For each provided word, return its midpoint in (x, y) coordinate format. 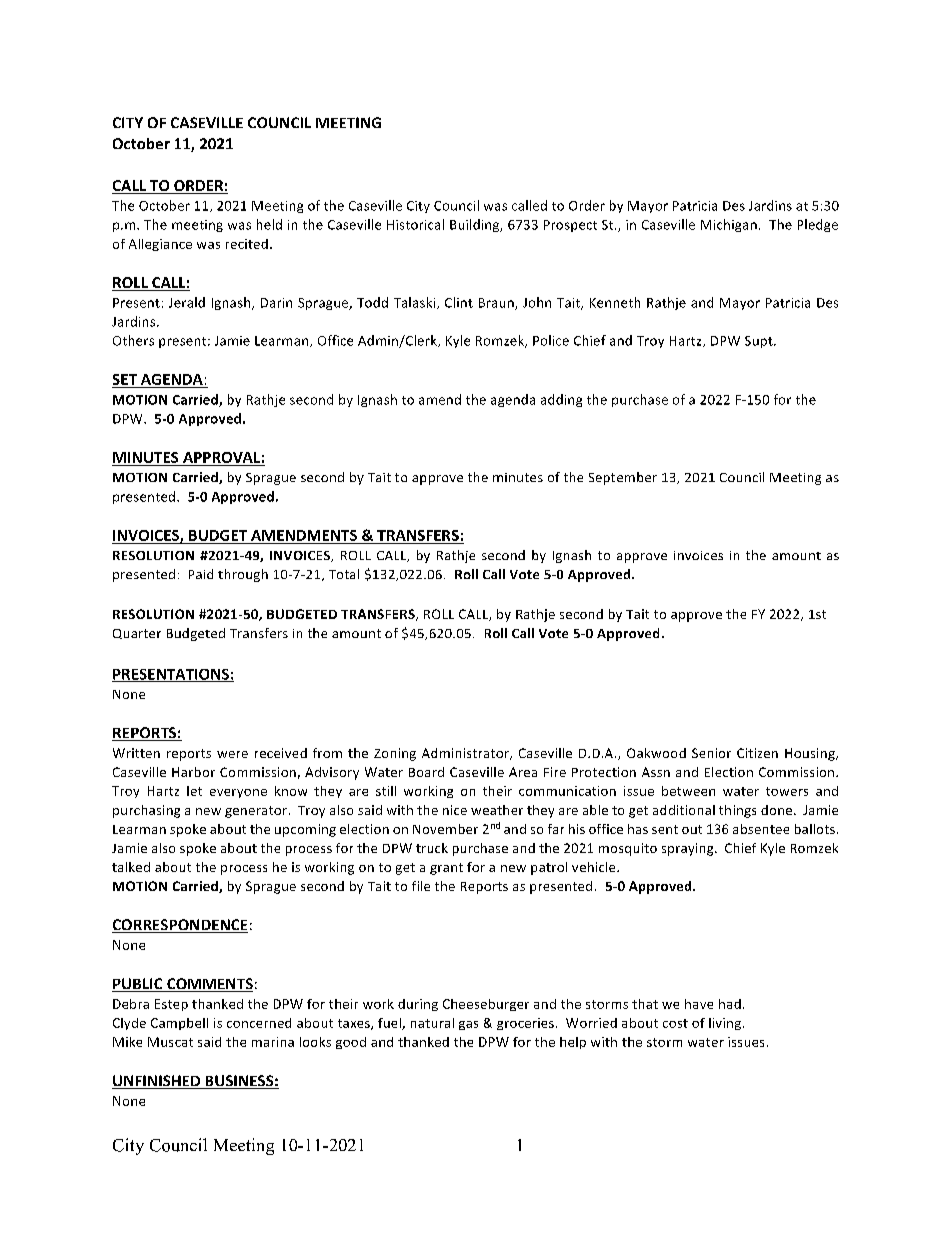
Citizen (757, 753)
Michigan (729, 225)
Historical (415, 224)
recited (247, 244)
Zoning (395, 754)
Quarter (137, 634)
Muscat (170, 1042)
